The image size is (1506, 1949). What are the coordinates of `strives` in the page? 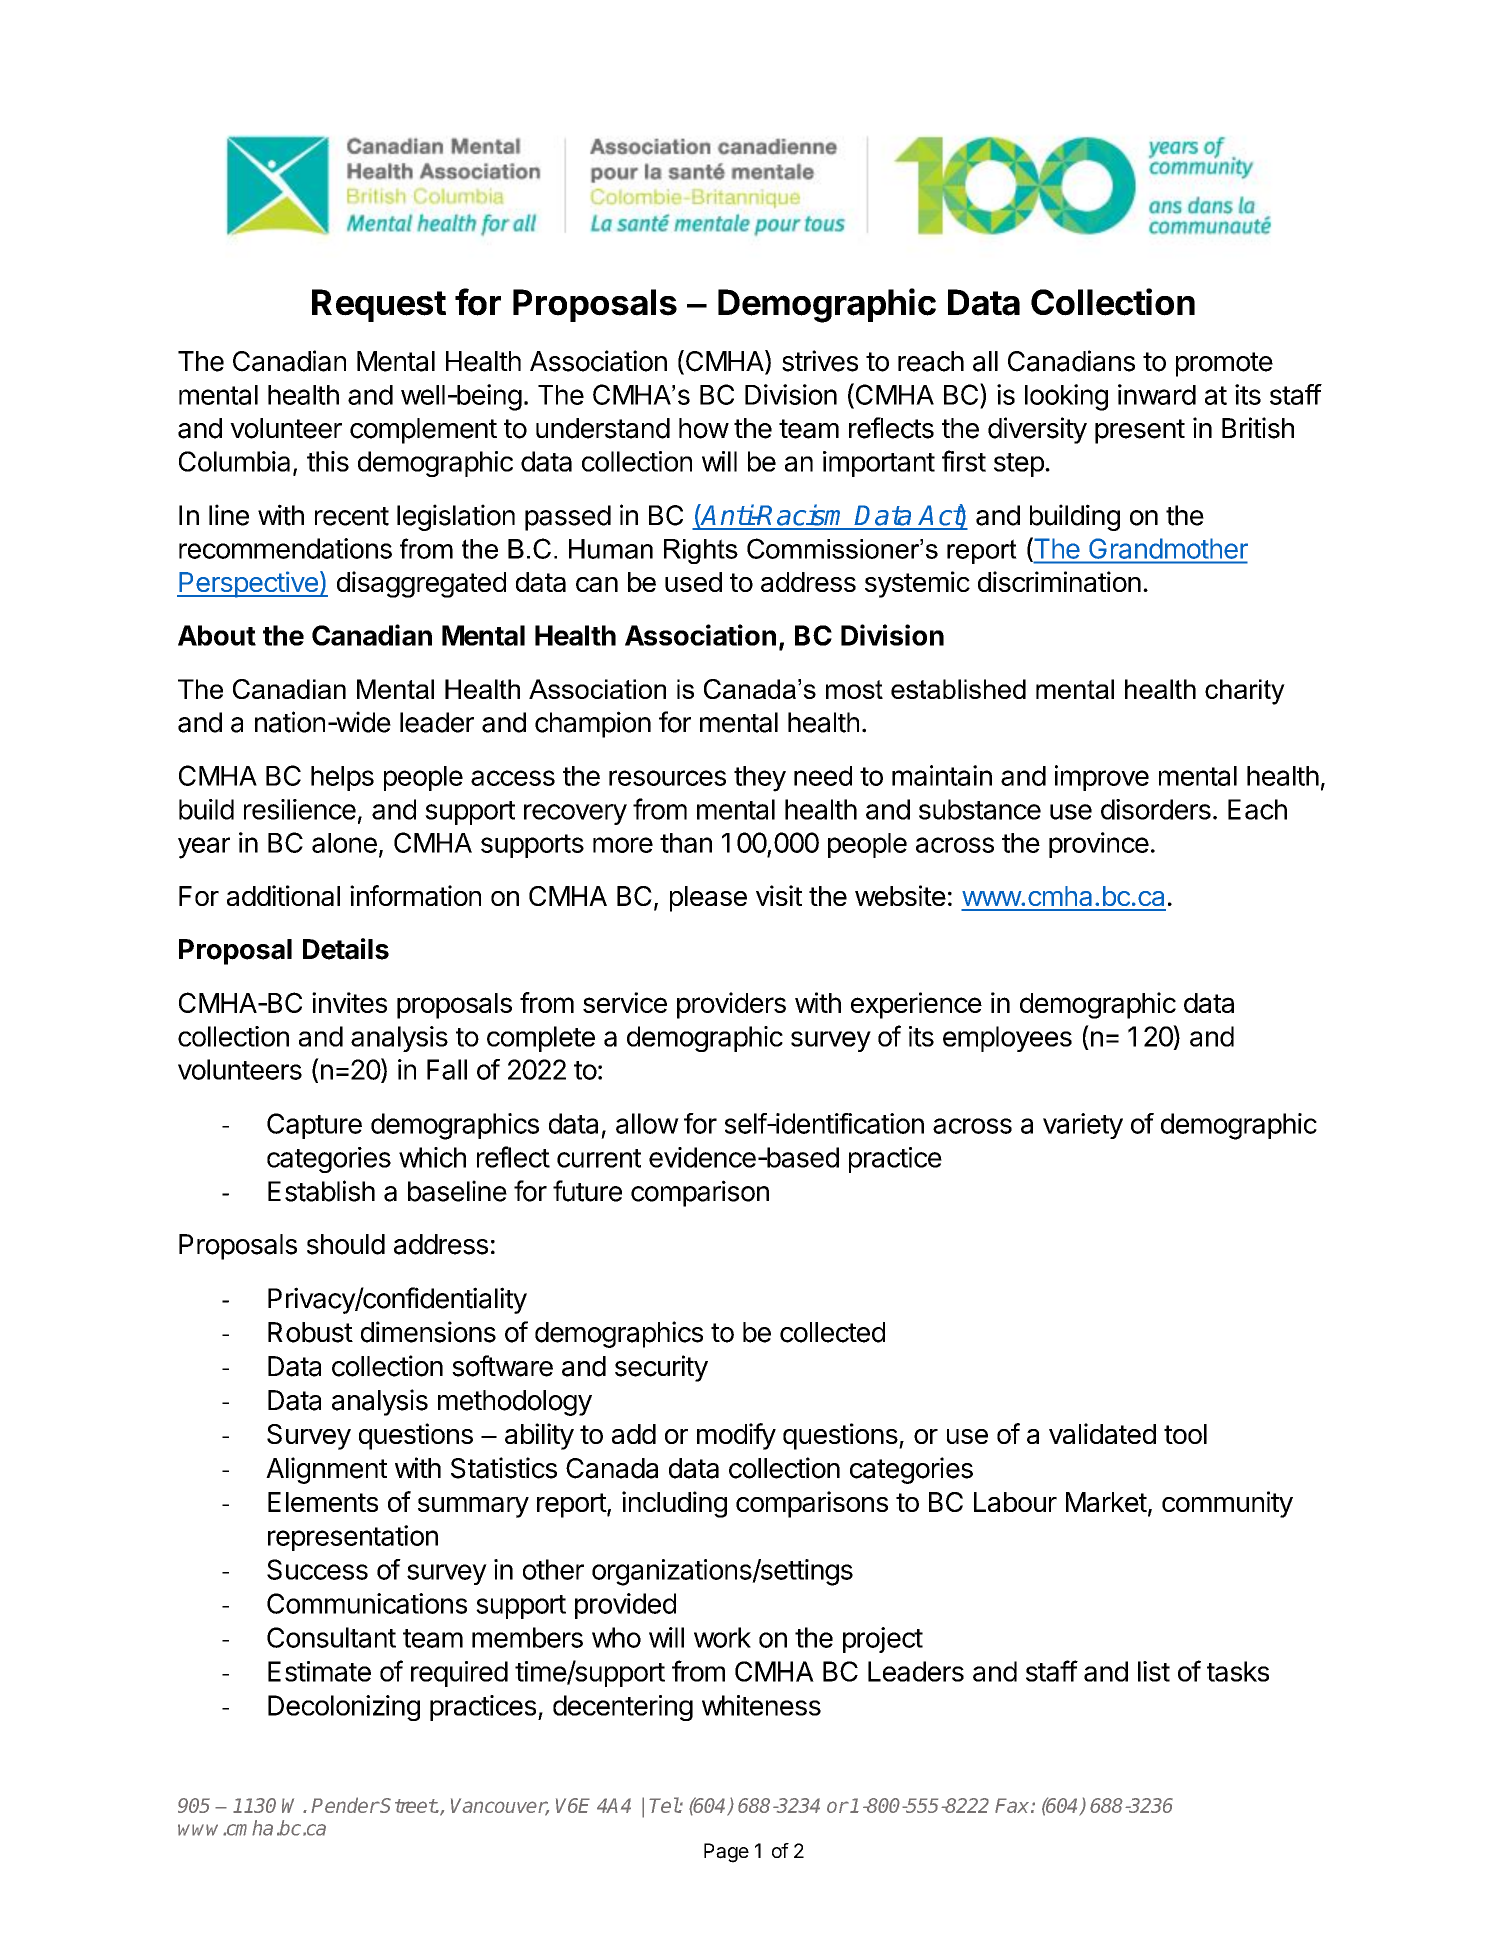 It's located at (820, 361).
